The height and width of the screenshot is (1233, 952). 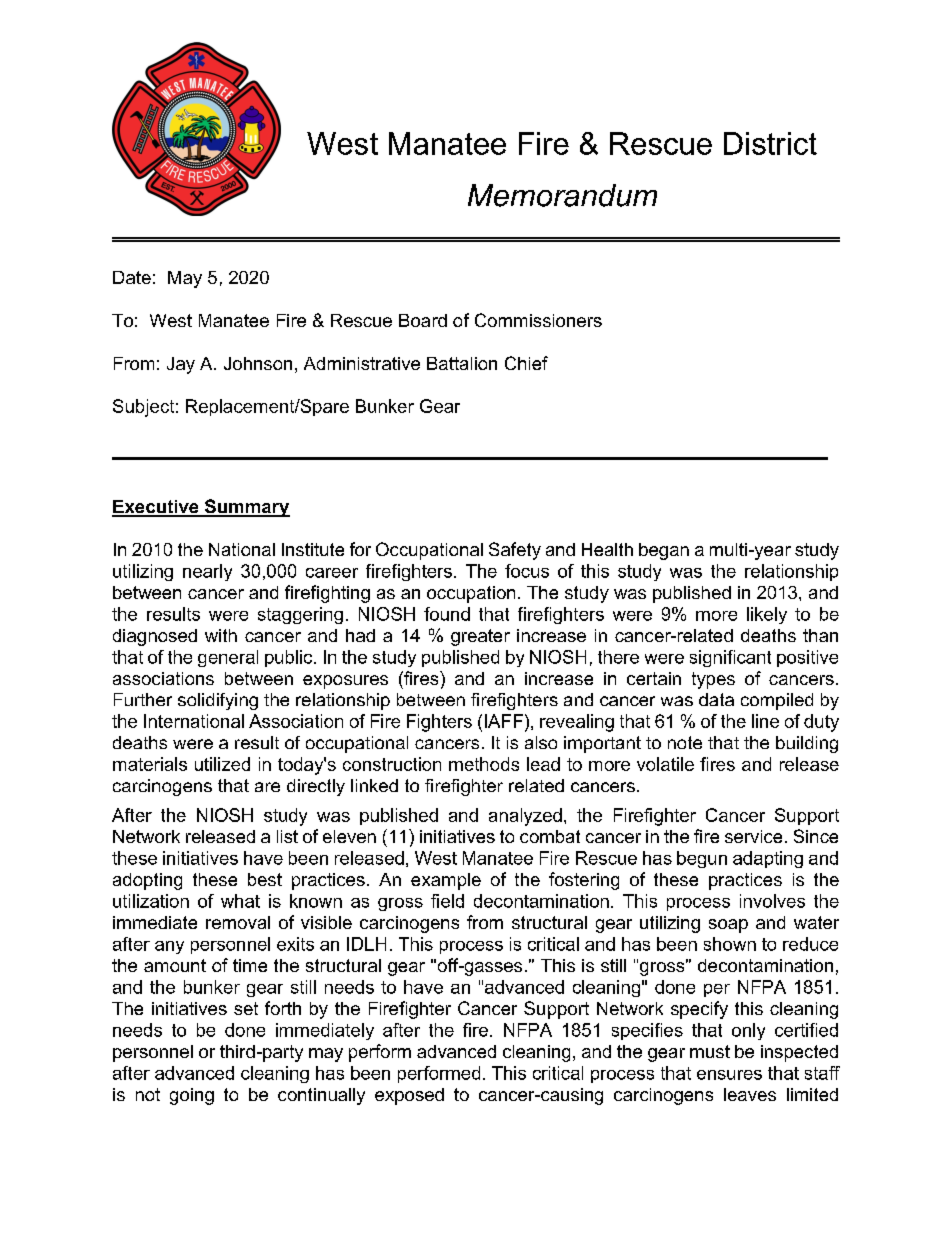 I want to click on Battalion, so click(x=462, y=363).
